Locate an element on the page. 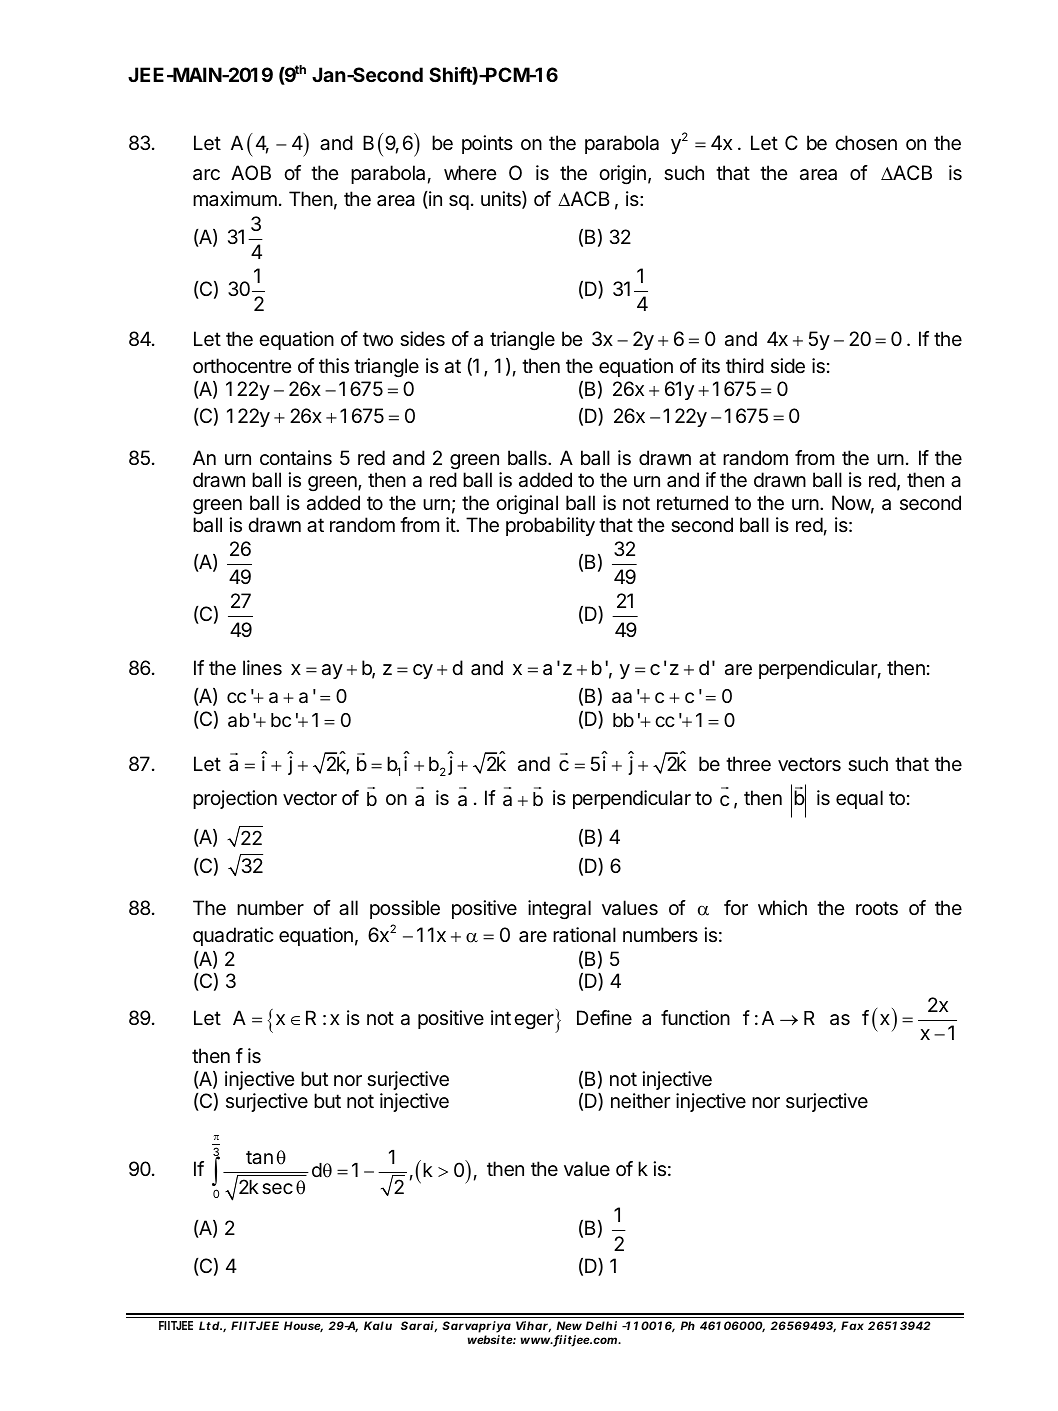 The image size is (1058, 1411). chosen is located at coordinates (866, 143).
